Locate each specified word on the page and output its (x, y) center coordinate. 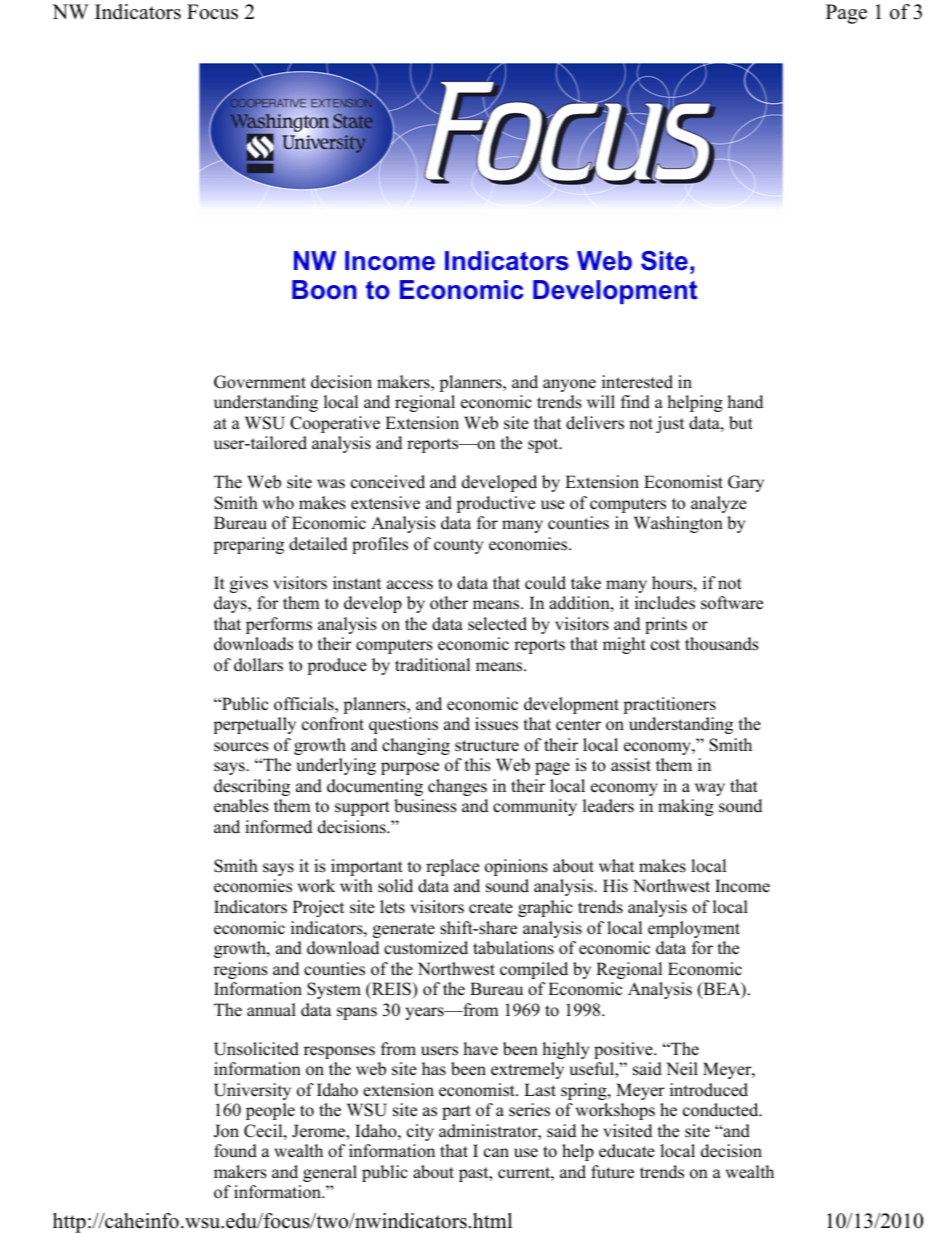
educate (627, 1151)
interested (637, 382)
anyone (569, 385)
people (270, 1111)
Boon (324, 290)
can (496, 1153)
